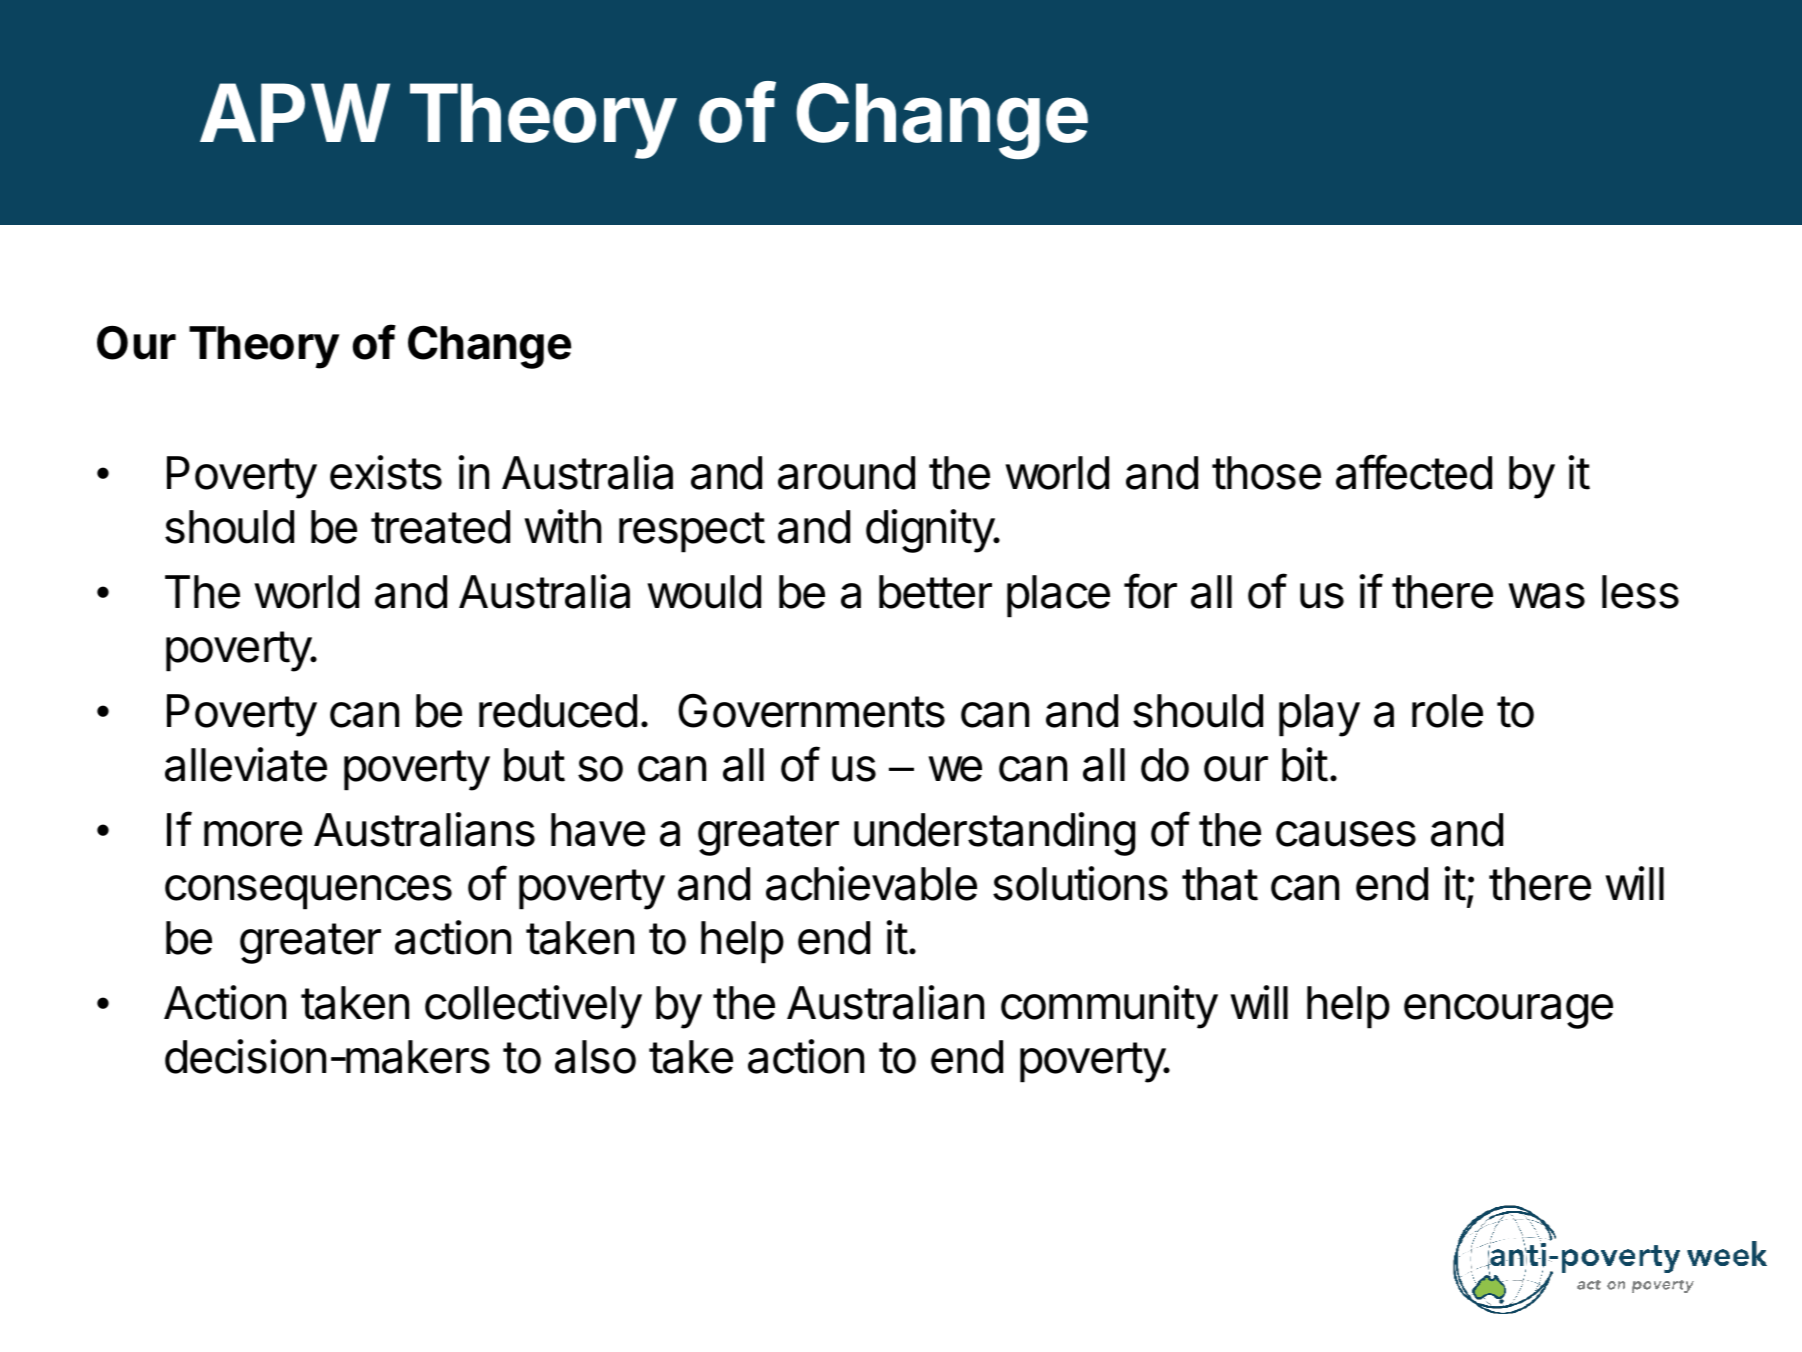 The height and width of the screenshot is (1352, 1802). I want to click on around, so click(846, 473).
